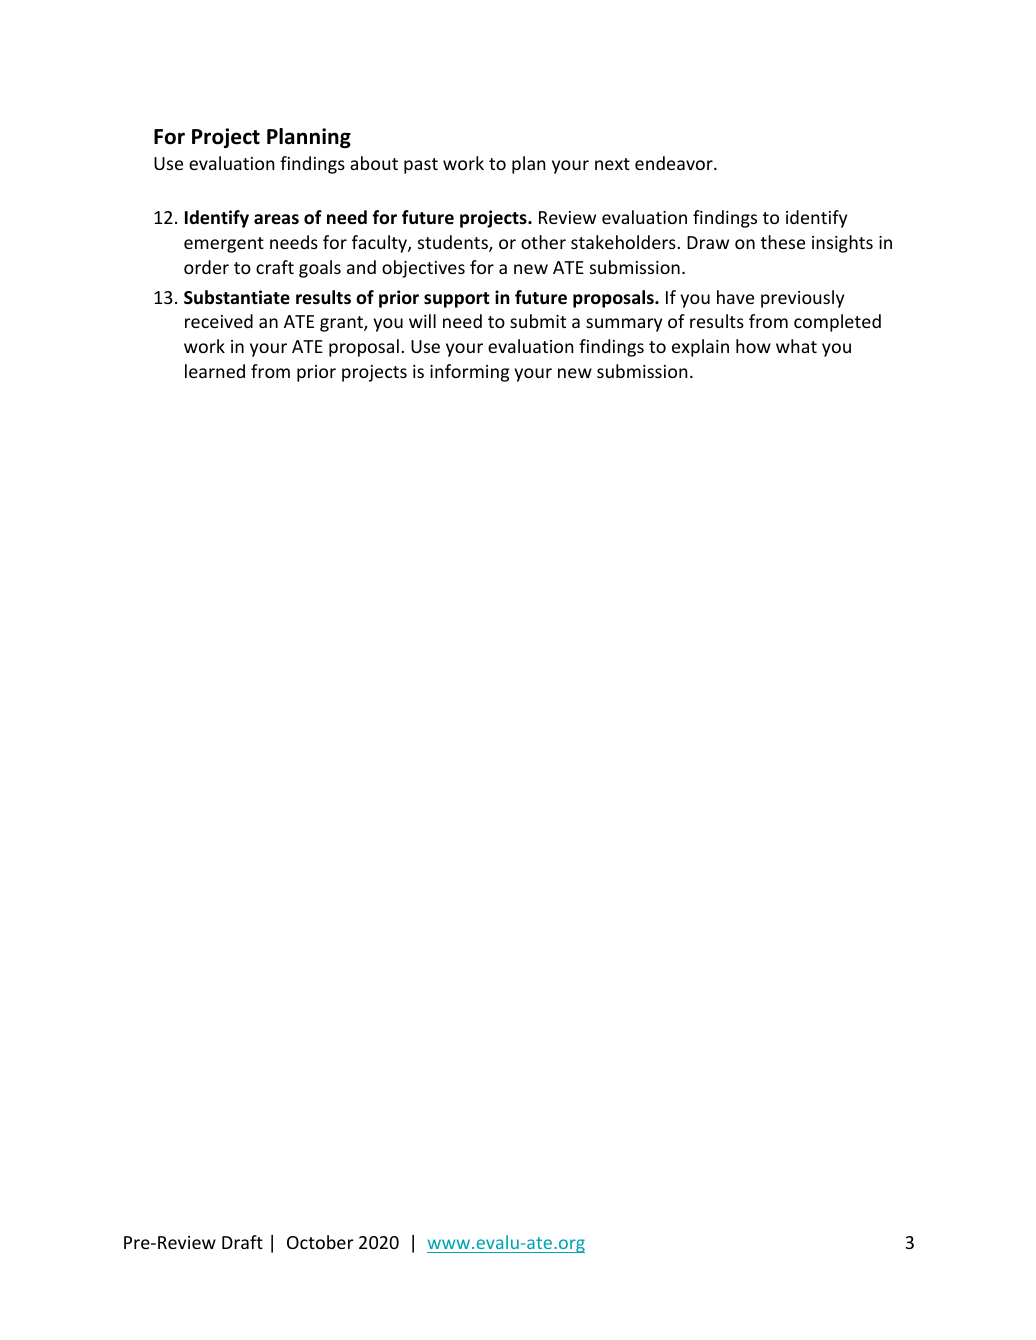 The image size is (1036, 1340). I want to click on how, so click(753, 346).
